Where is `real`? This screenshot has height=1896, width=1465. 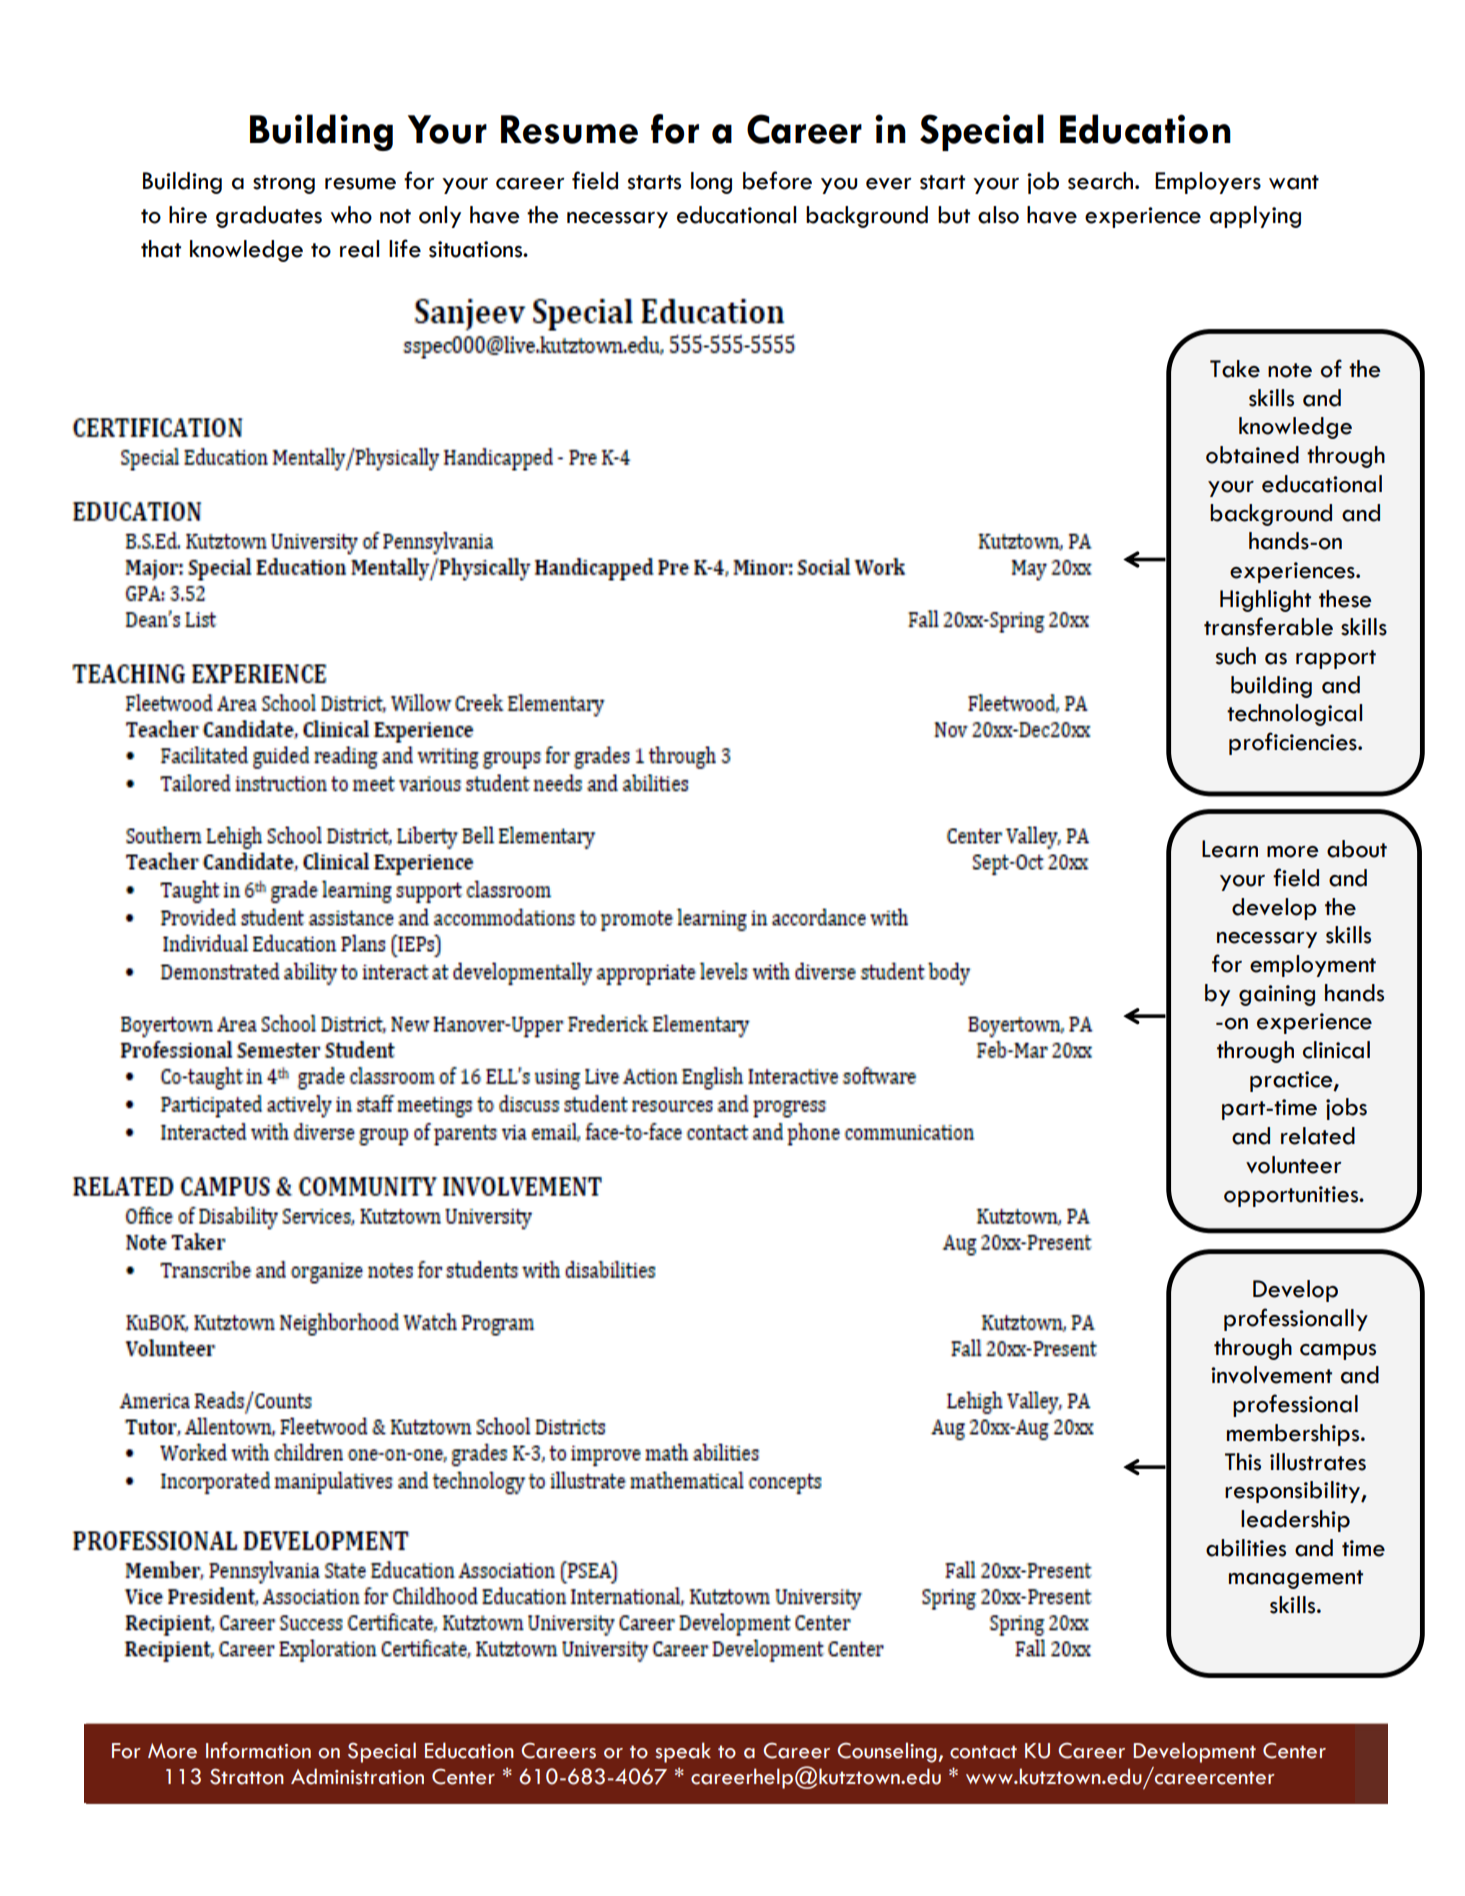 real is located at coordinates (359, 249).
